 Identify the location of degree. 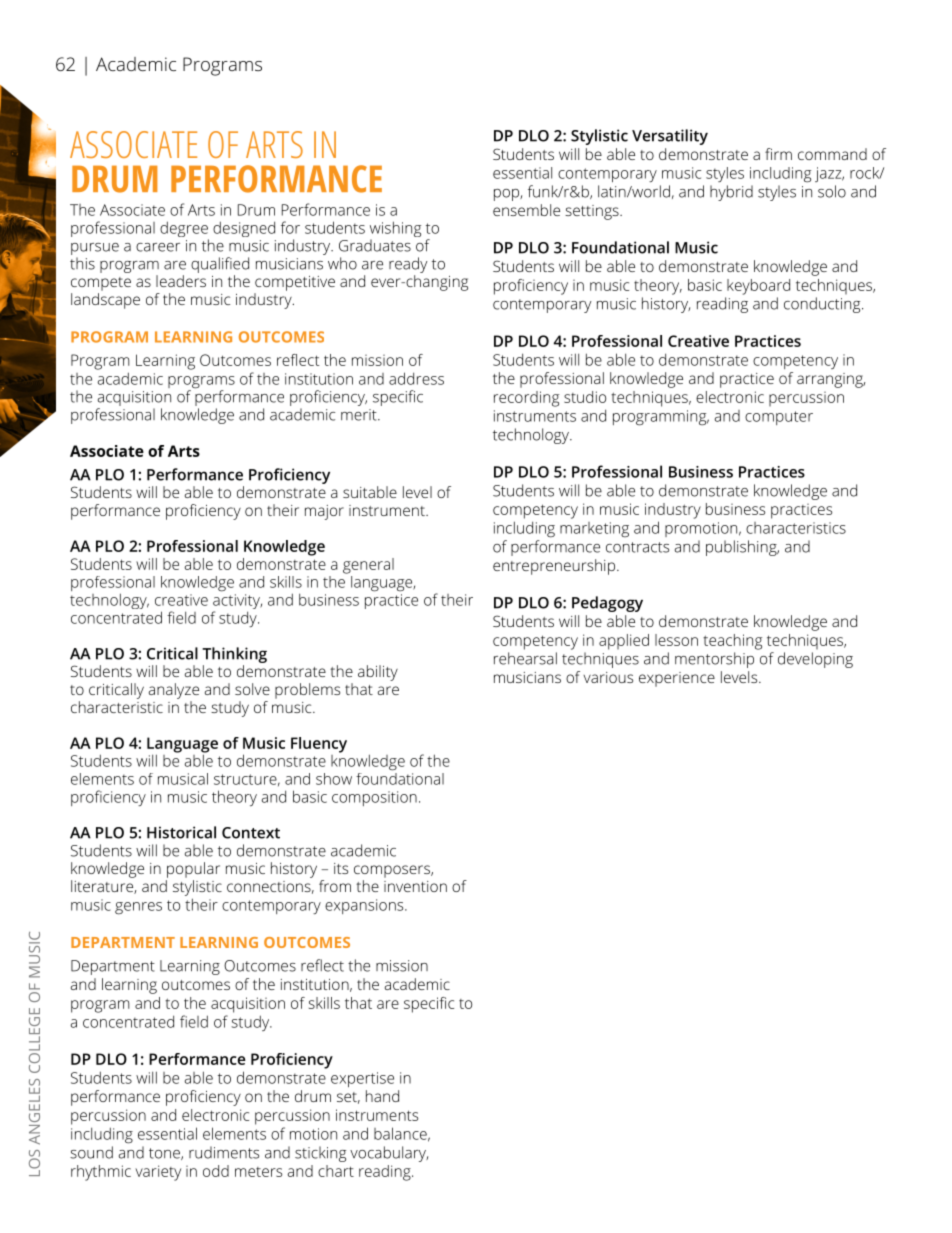
(184, 230).
